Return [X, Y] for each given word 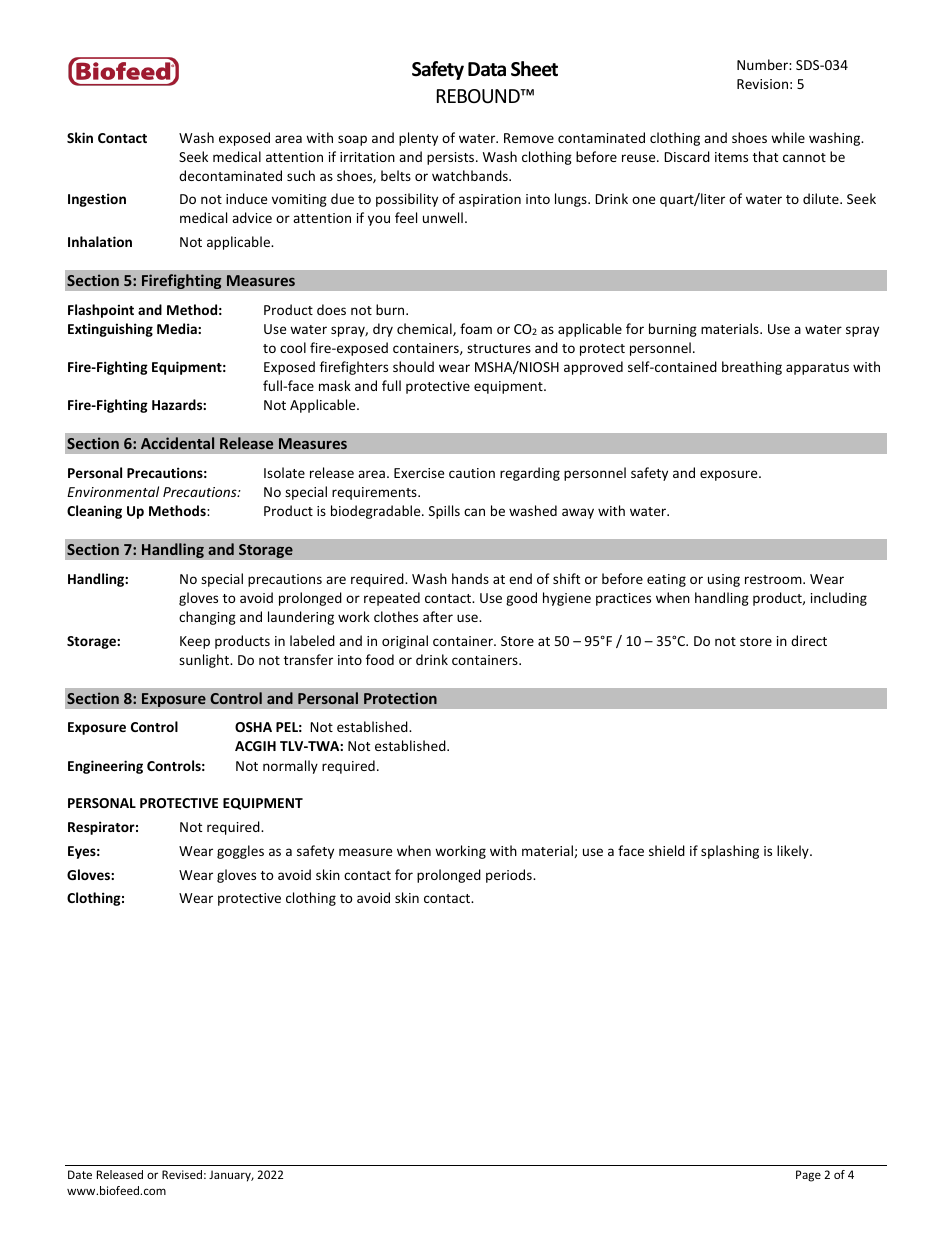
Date [80, 1174]
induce [246, 198]
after [438, 616]
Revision [762, 84]
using [724, 580]
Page [808, 1176]
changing [207, 618]
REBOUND [479, 96]
